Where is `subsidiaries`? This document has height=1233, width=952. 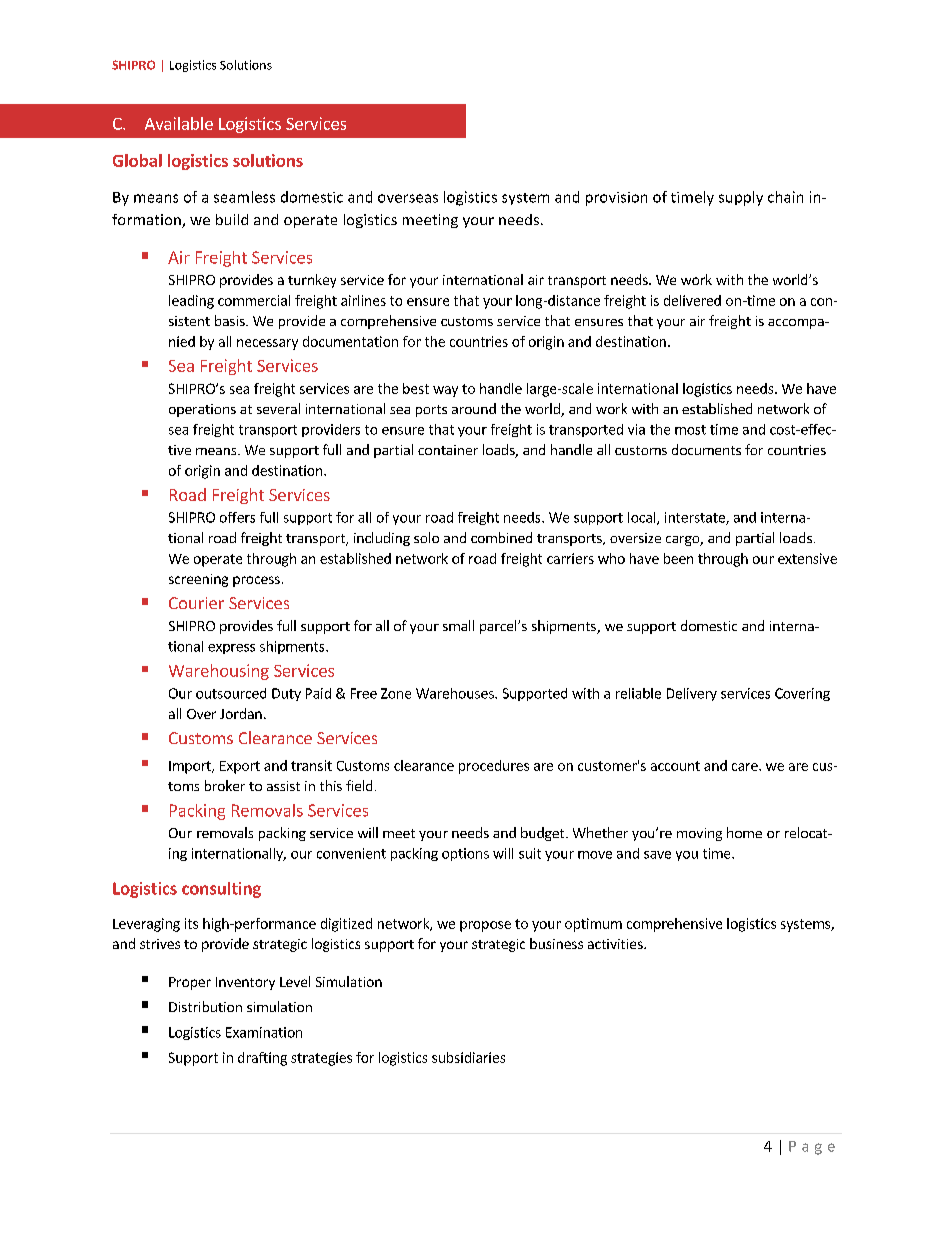 subsidiaries is located at coordinates (468, 1057).
